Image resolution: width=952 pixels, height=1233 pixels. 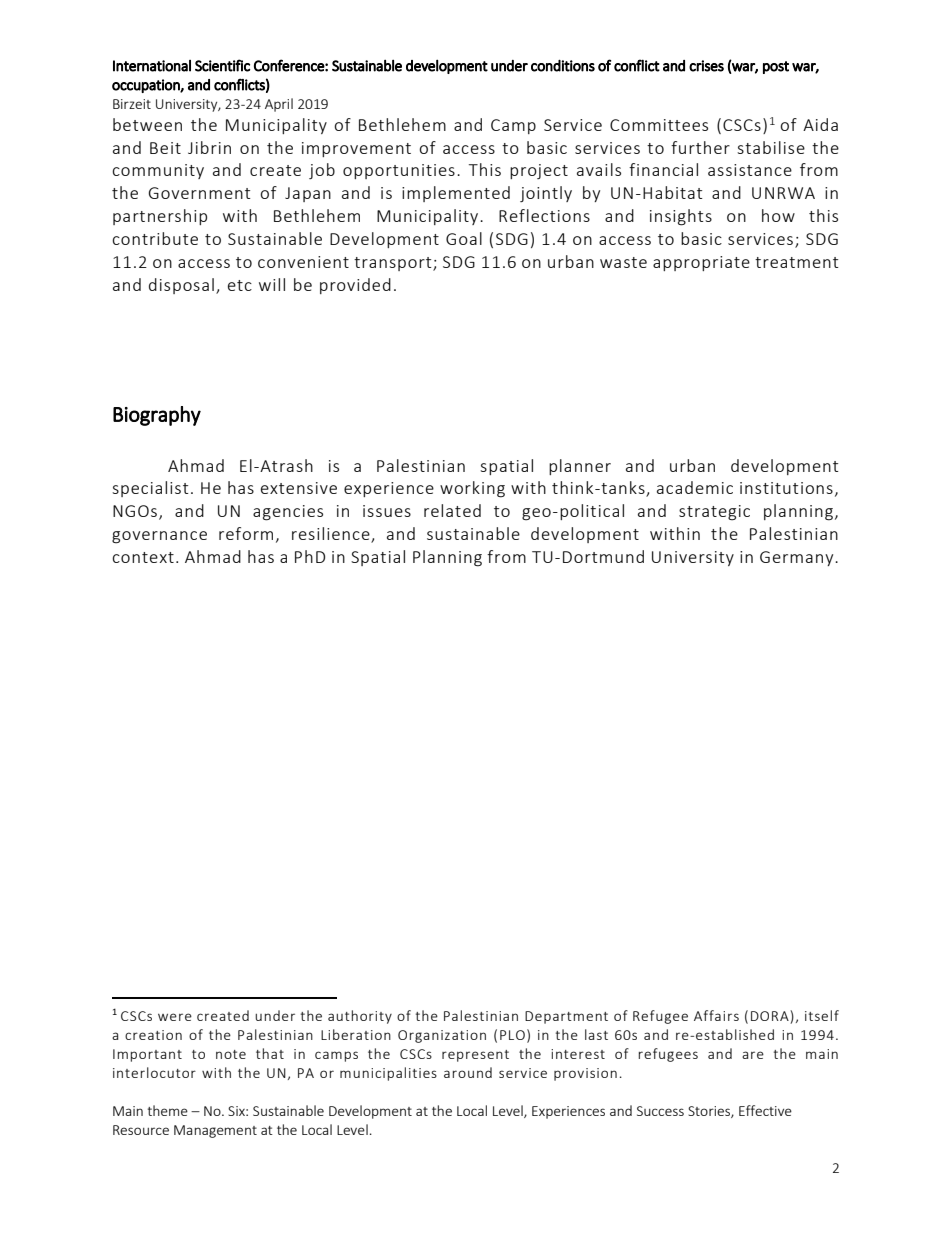 I want to click on etc, so click(x=240, y=285).
